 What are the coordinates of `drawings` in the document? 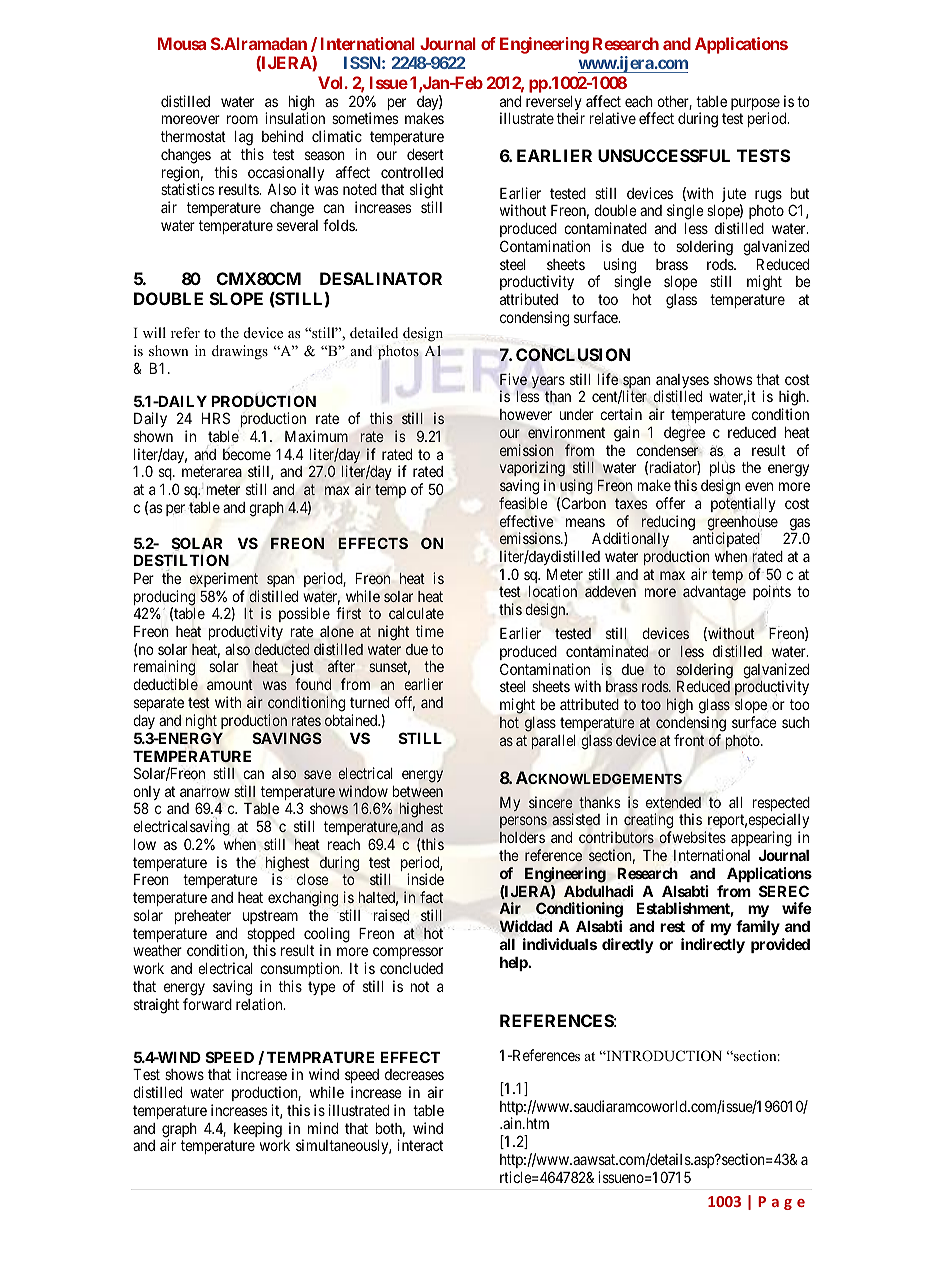 It's located at (240, 352).
